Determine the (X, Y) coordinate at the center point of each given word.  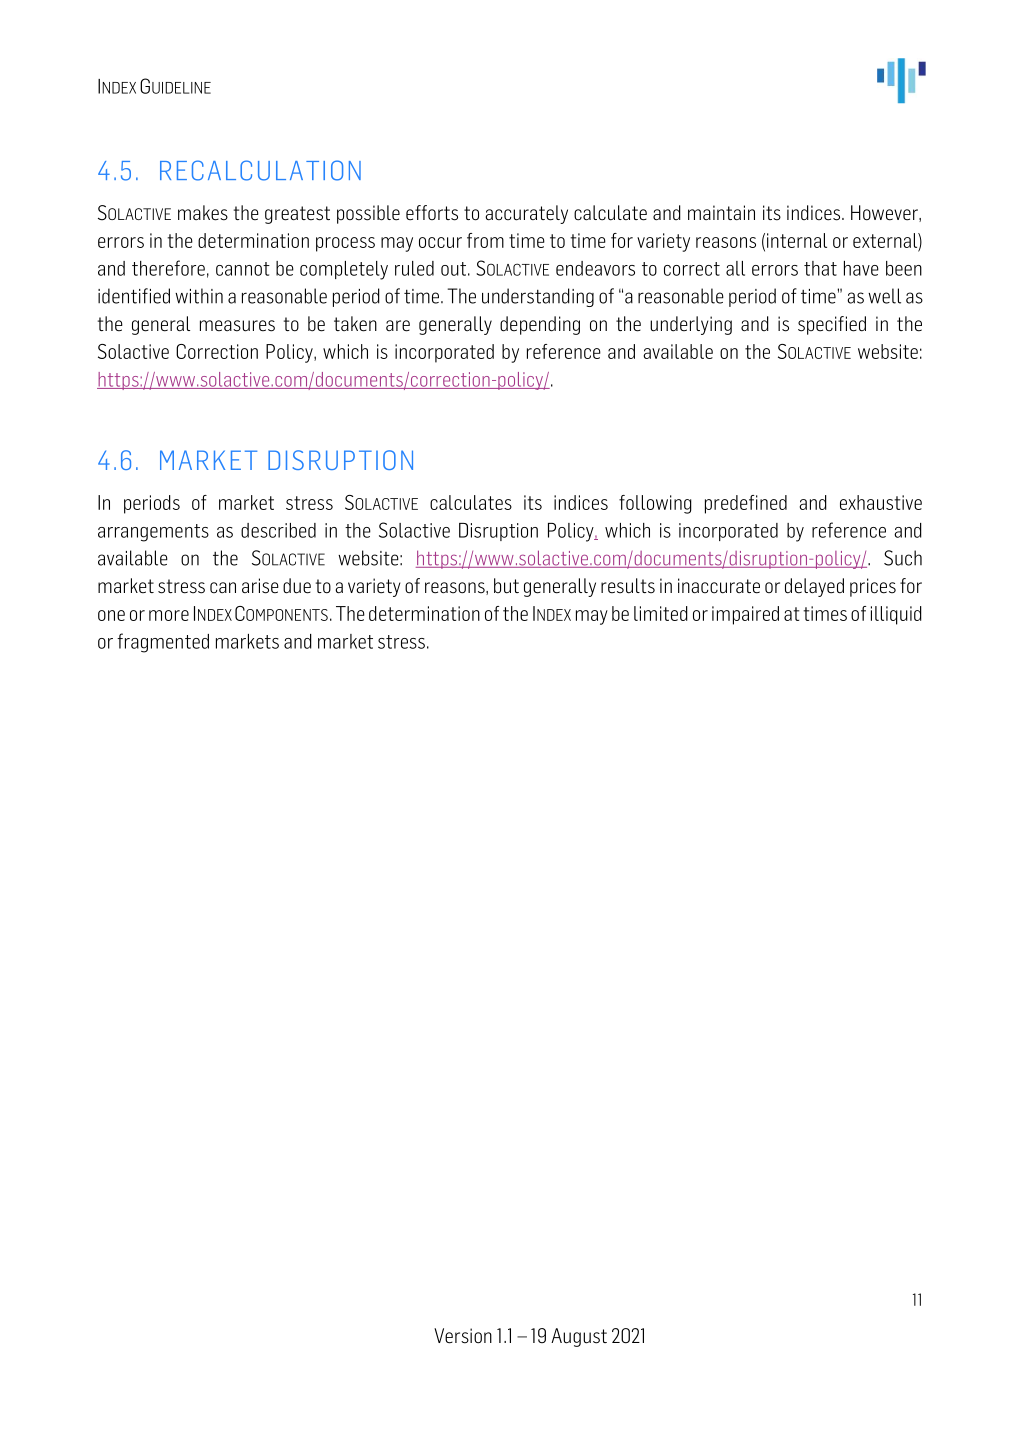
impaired (745, 615)
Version (463, 1336)
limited (661, 613)
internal (797, 240)
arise (260, 586)
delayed (814, 587)
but (506, 586)
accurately (526, 214)
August (579, 1337)
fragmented (163, 643)
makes (203, 213)
